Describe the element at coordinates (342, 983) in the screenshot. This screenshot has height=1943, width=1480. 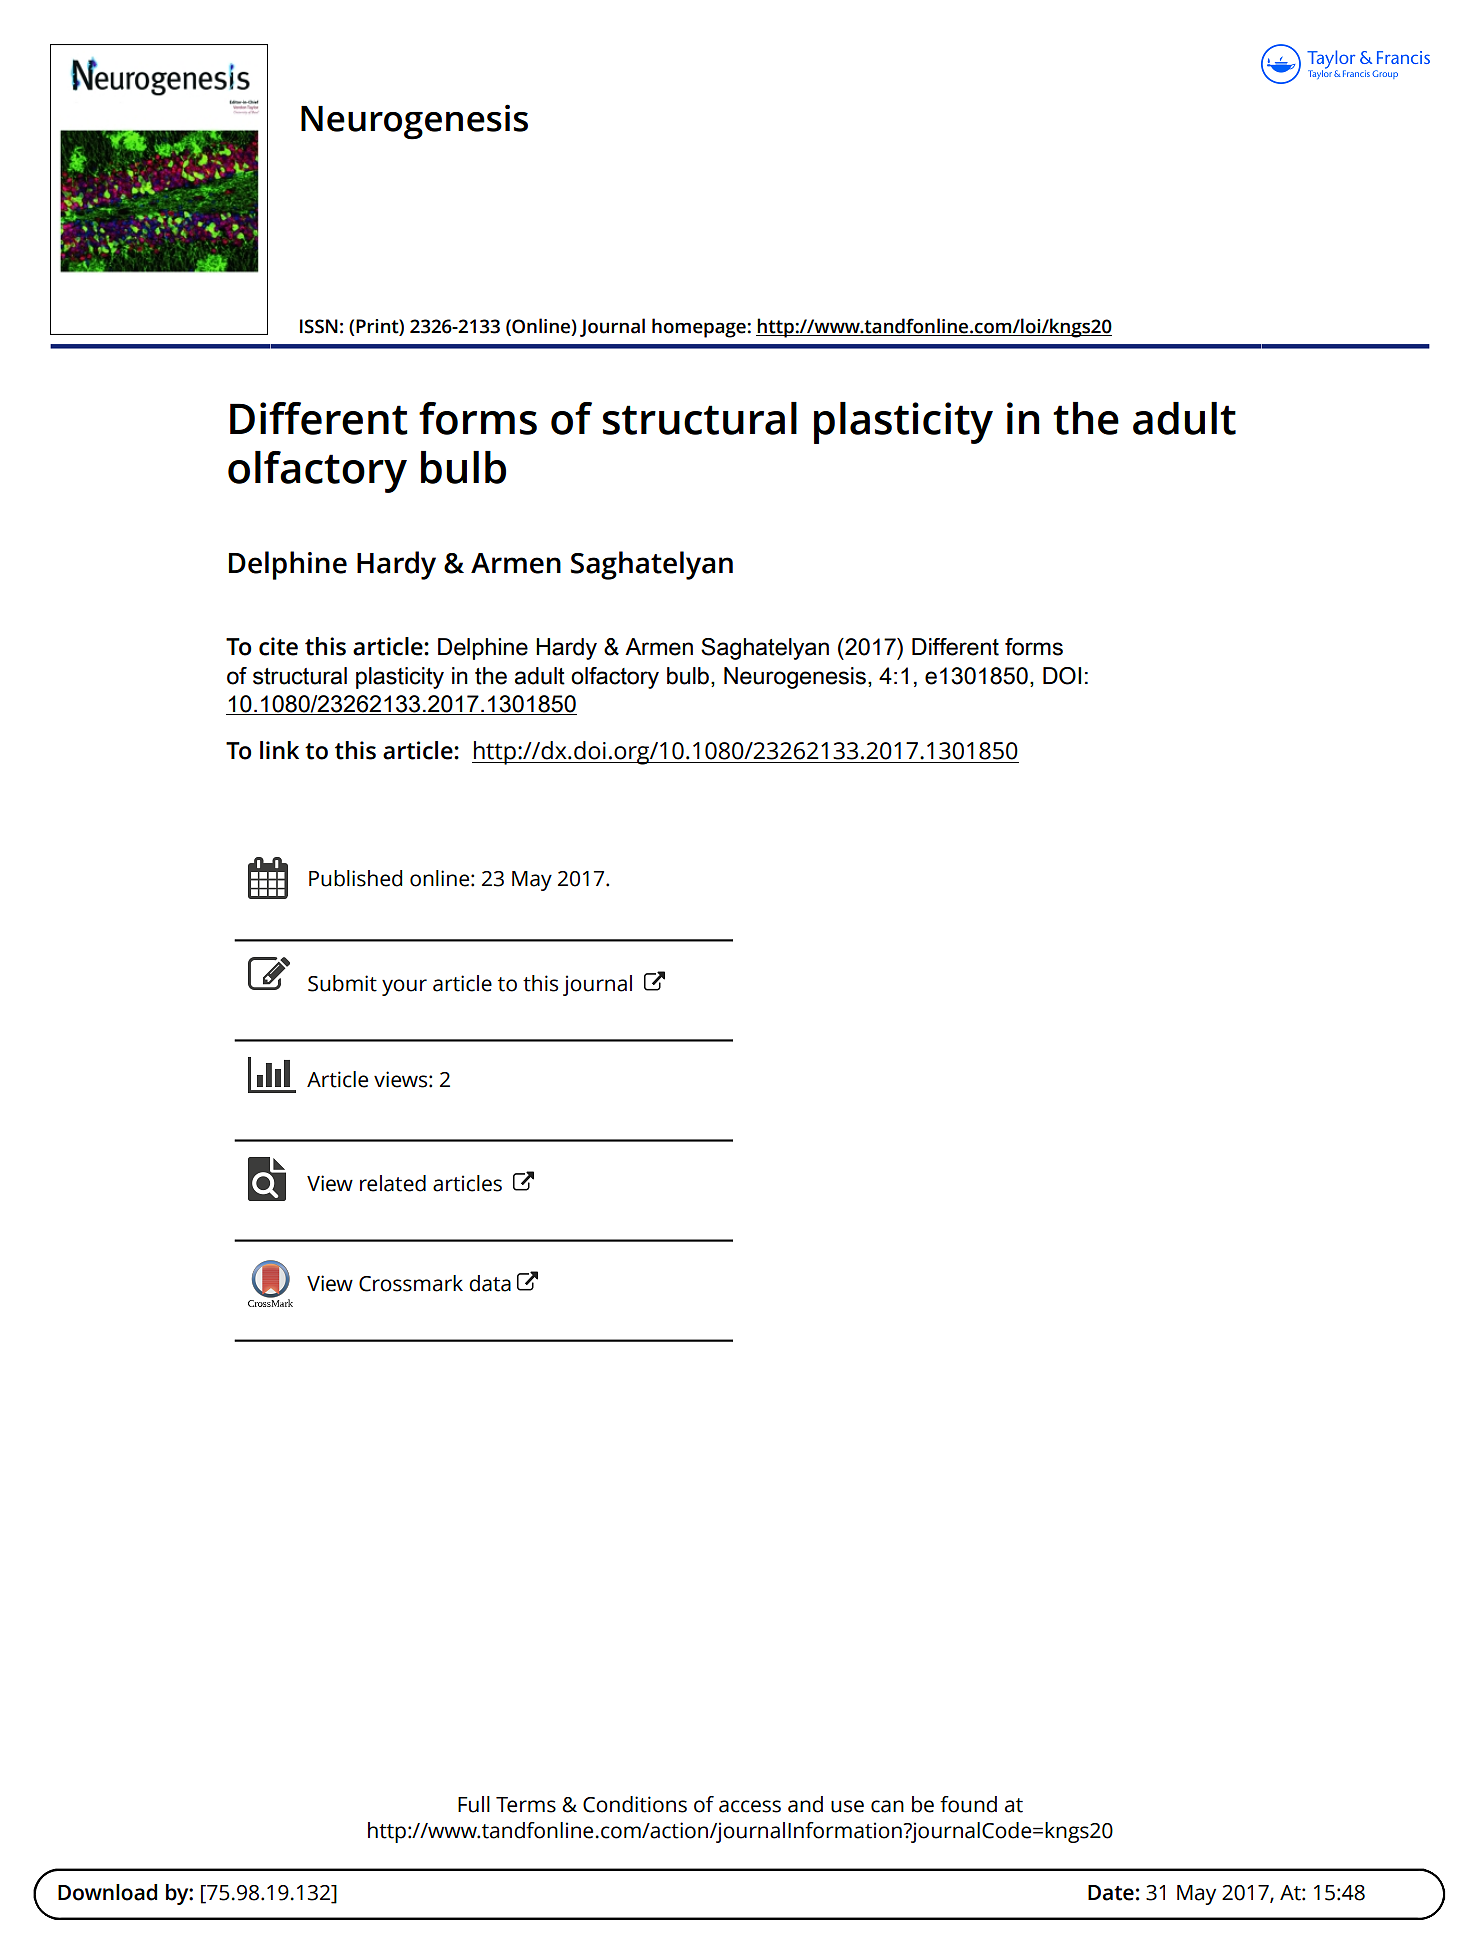
I see `Submit` at that location.
